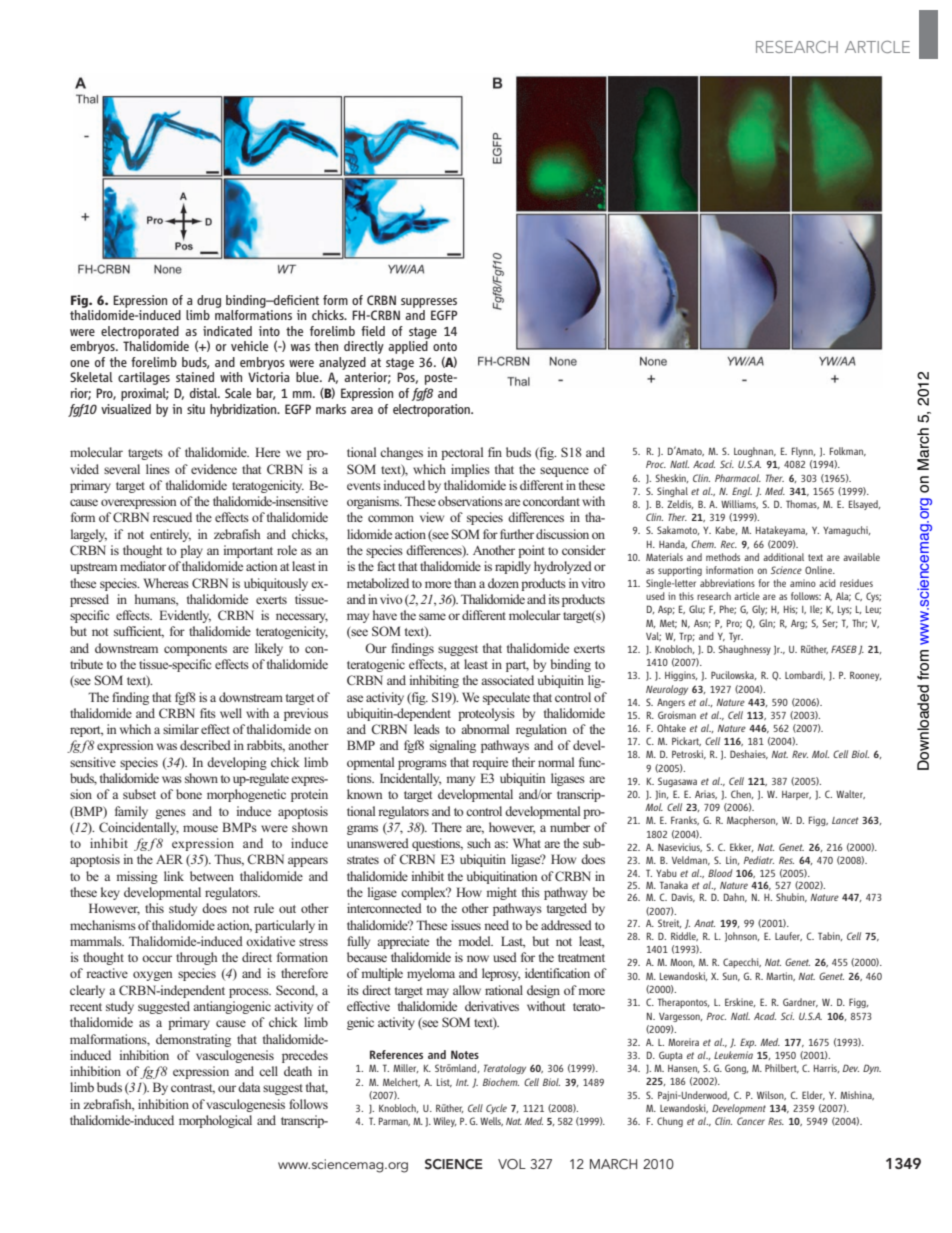 Image resolution: width=952 pixels, height=1233 pixels. What do you see at coordinates (185, 616) in the screenshot?
I see `Evidently` at bounding box center [185, 616].
